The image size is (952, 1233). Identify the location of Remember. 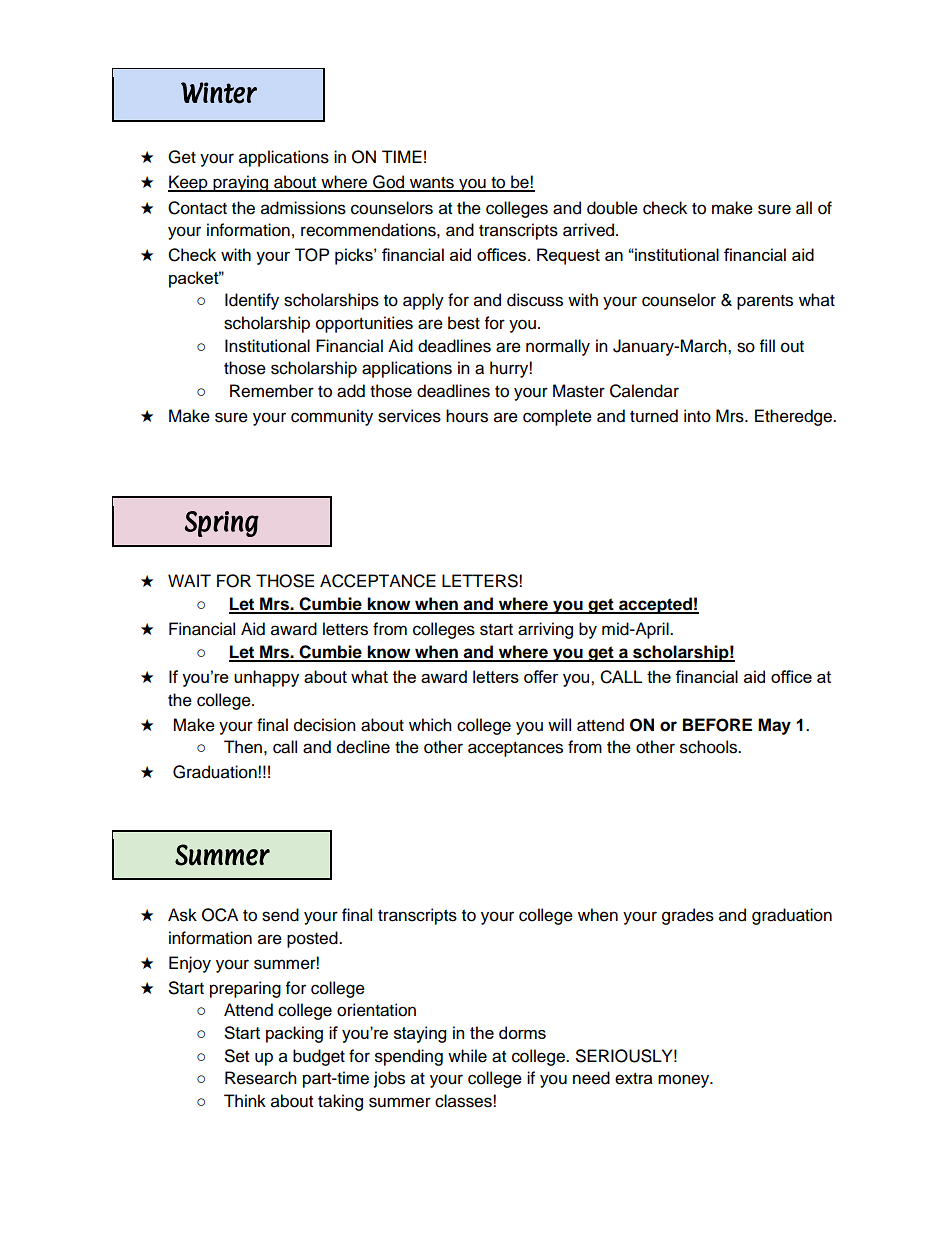
(272, 391).
